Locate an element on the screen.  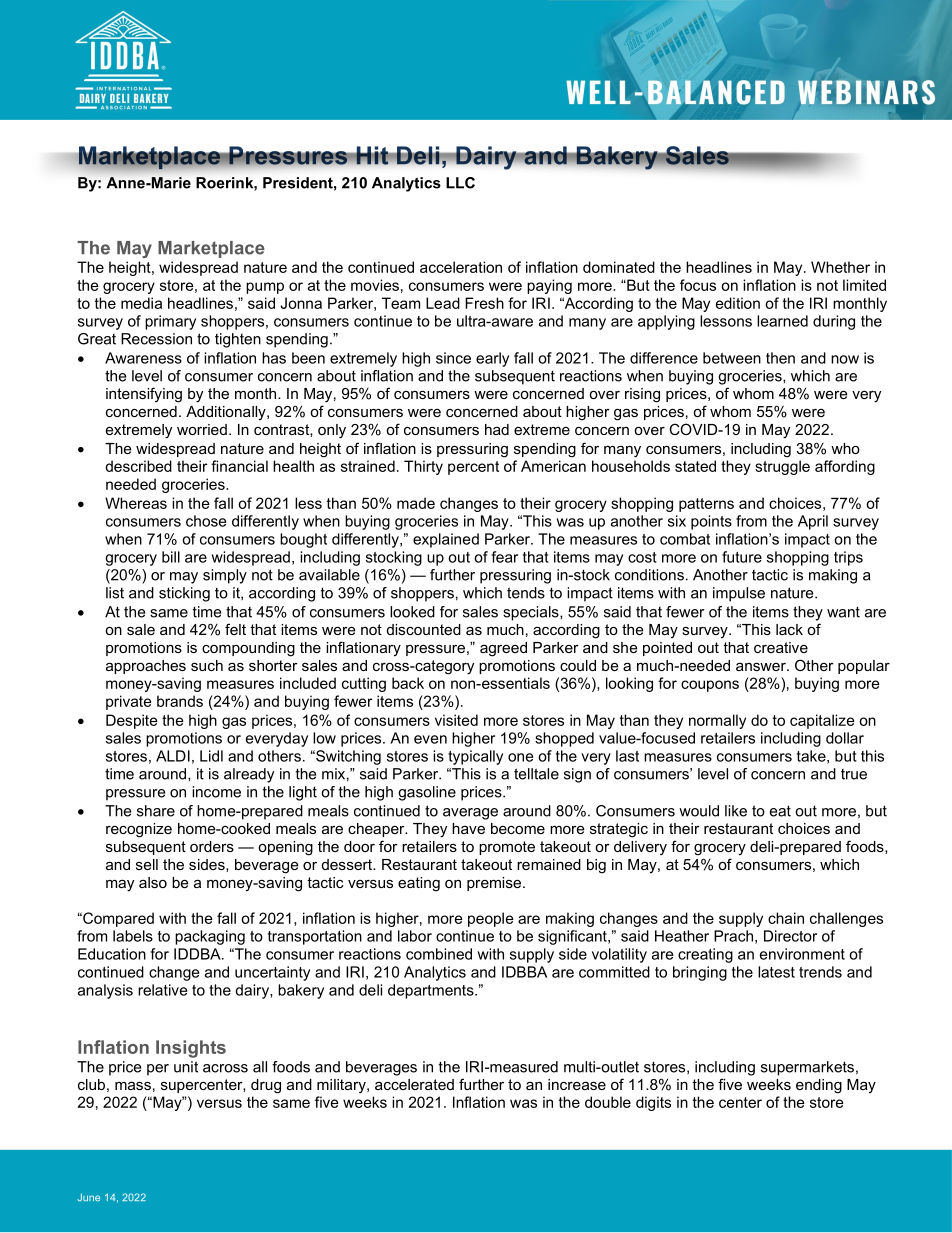
visited is located at coordinates (456, 720).
